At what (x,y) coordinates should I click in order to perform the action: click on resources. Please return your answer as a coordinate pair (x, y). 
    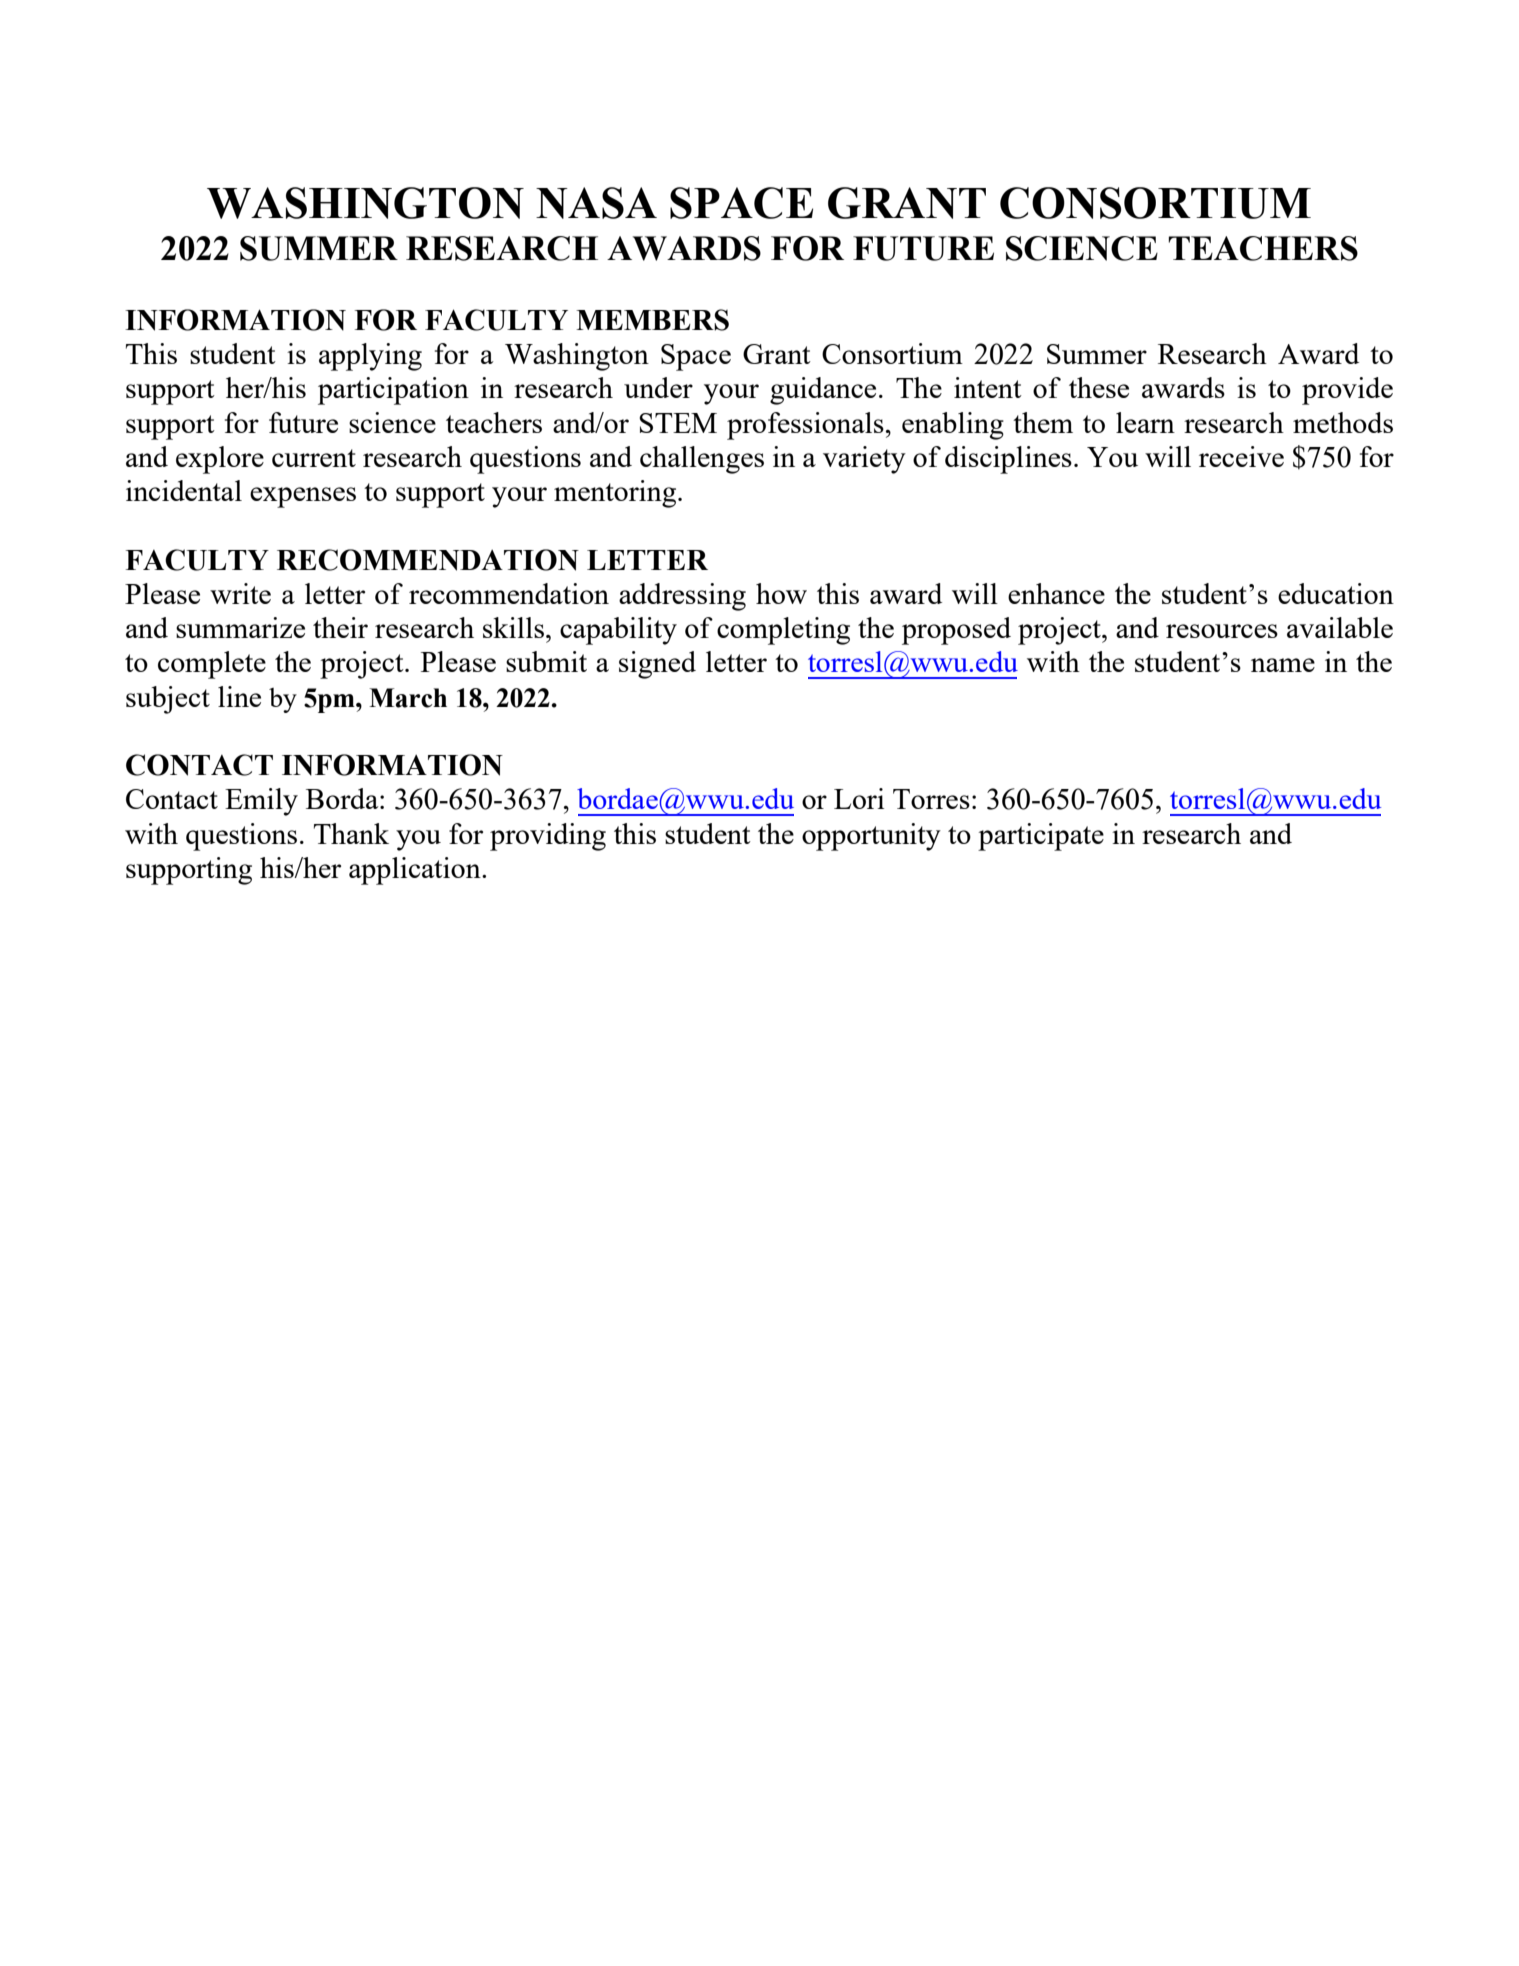
    Looking at the image, I should click on (1222, 631).
